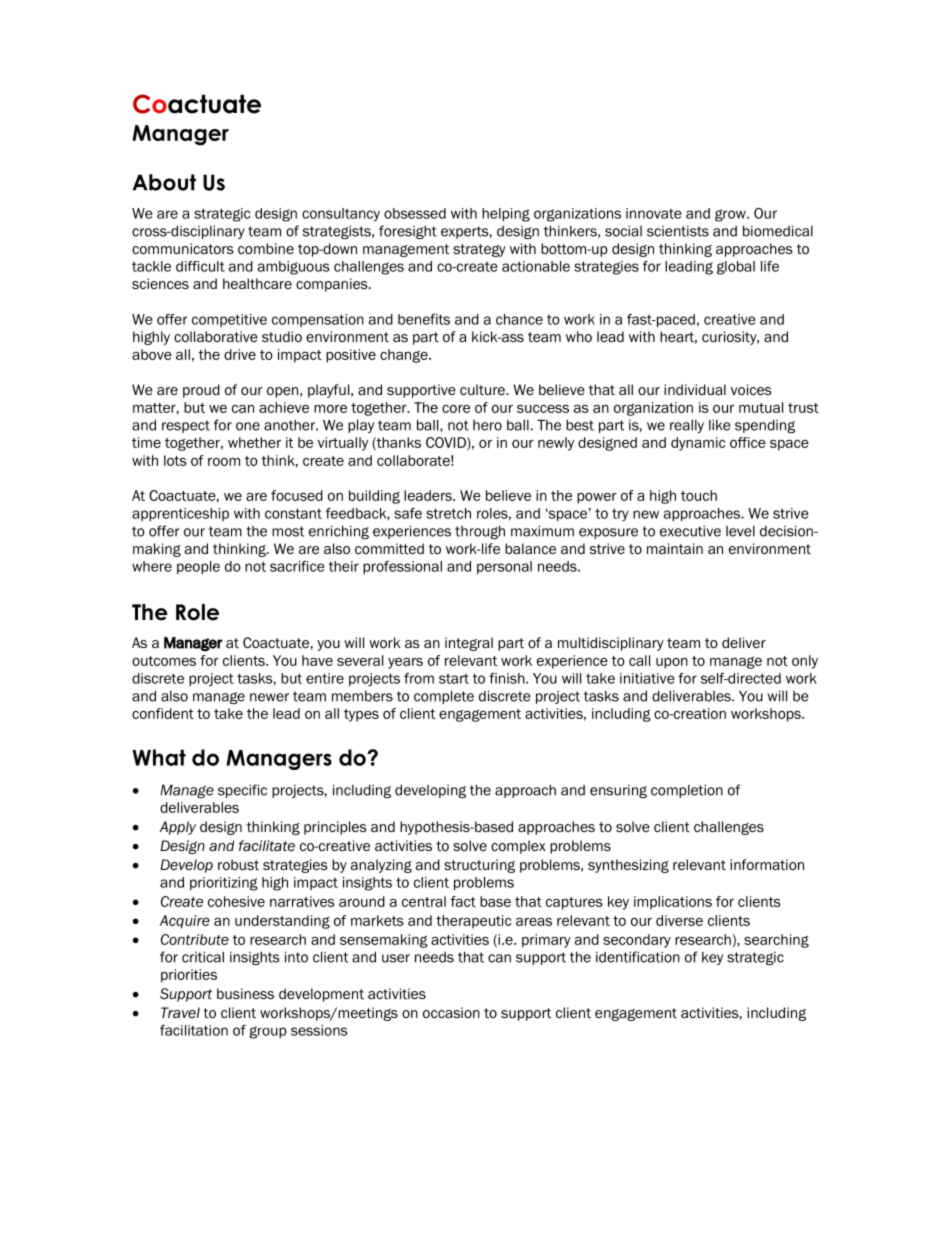 The width and height of the screenshot is (952, 1233). Describe the element at coordinates (198, 567) in the screenshot. I see `people` at that location.
